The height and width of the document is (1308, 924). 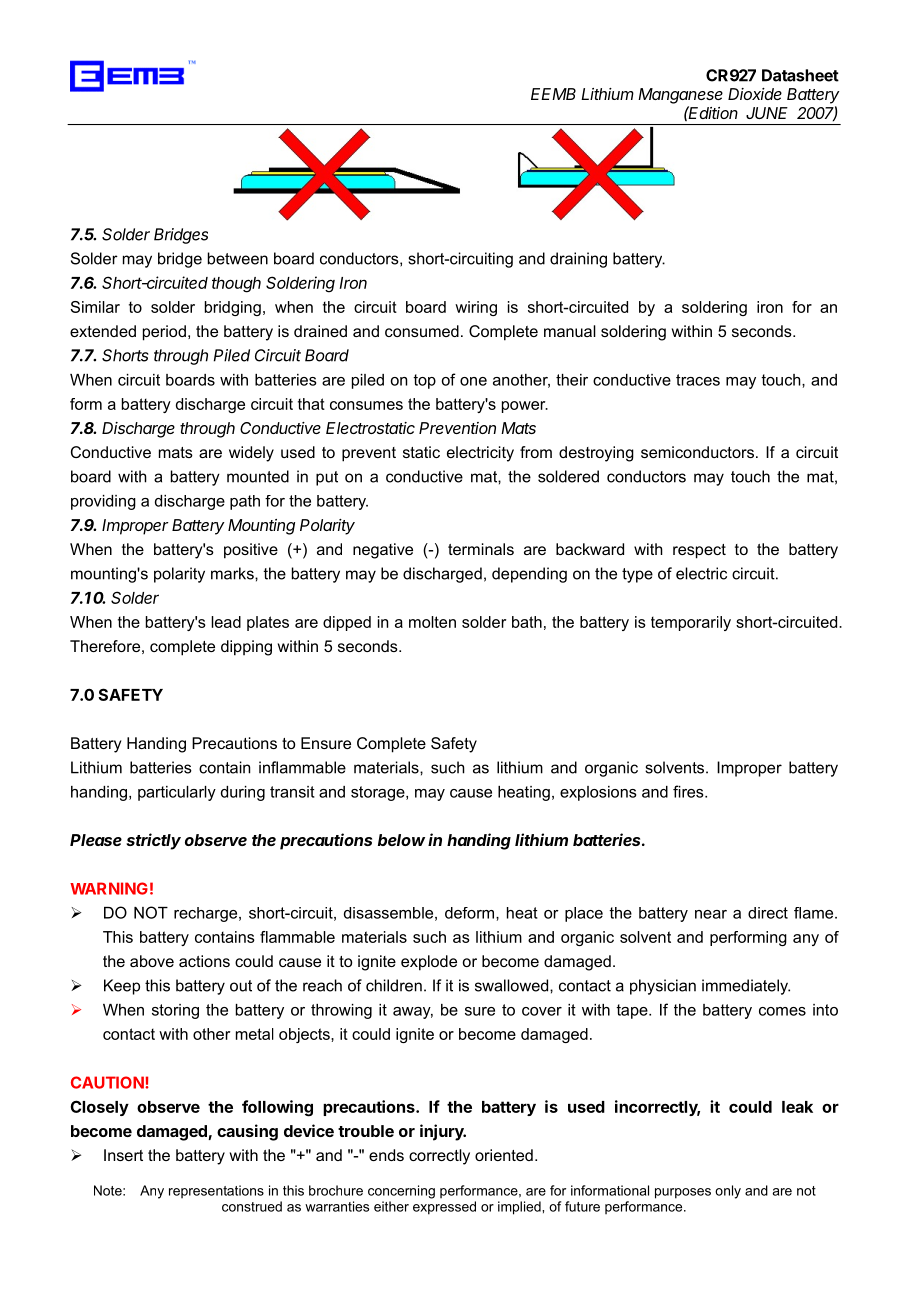 I want to click on temporarily, so click(x=691, y=623).
